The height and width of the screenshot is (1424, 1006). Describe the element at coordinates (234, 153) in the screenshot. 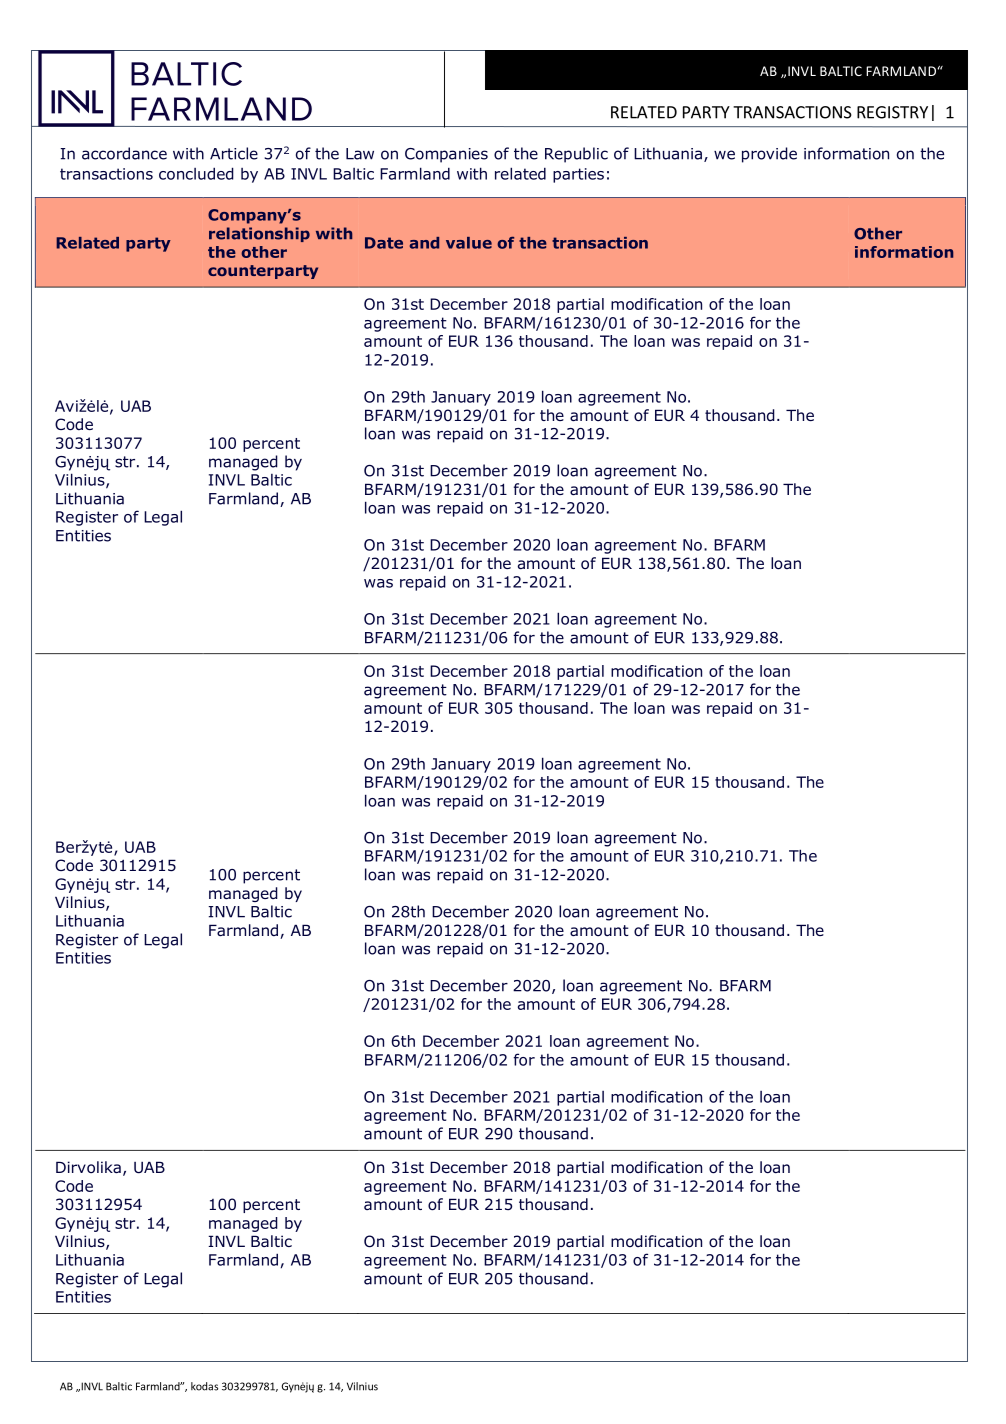

I see `Article` at that location.
